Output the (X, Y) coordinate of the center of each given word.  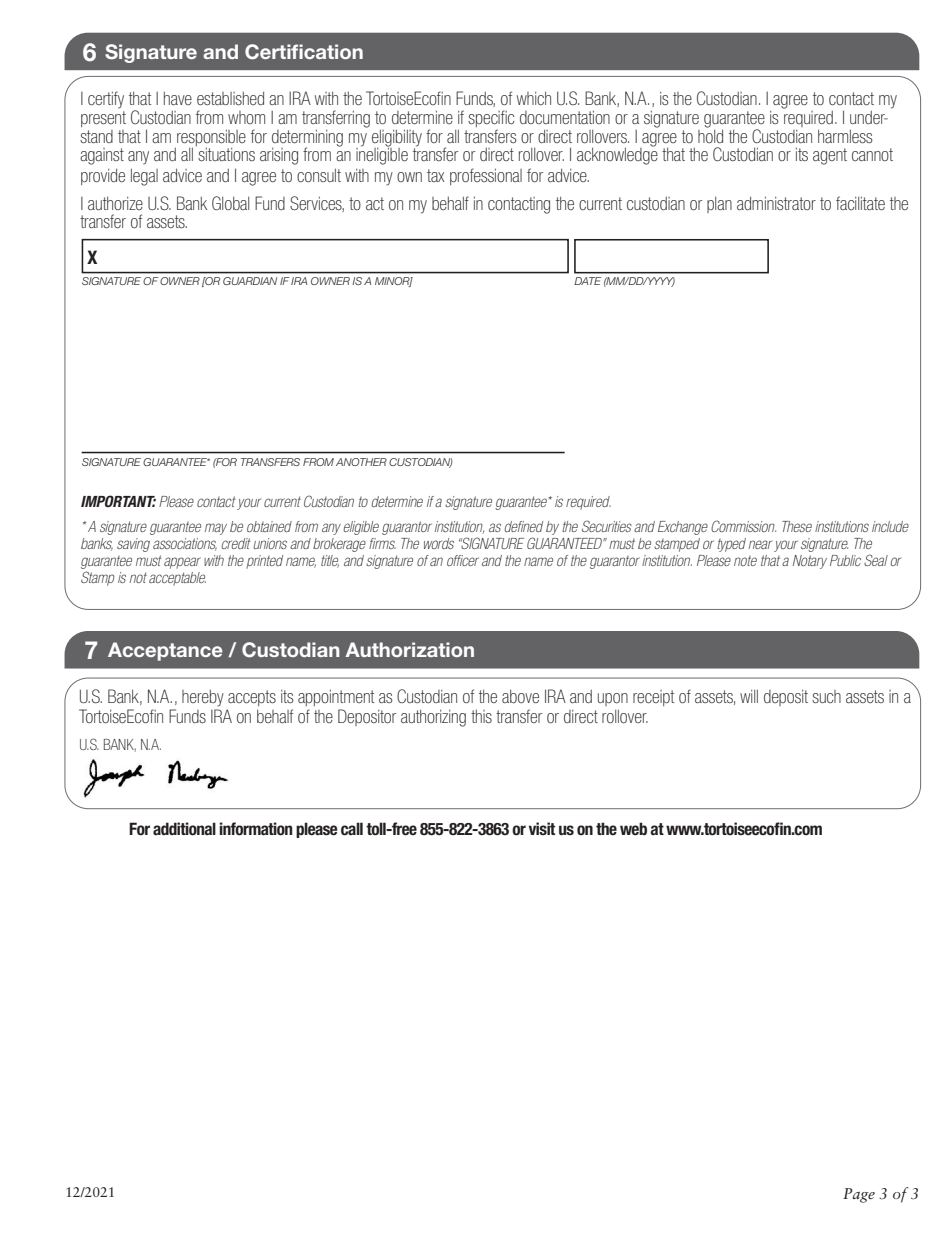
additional (184, 829)
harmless (845, 136)
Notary (810, 562)
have (178, 98)
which (534, 98)
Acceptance (165, 651)
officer (463, 560)
